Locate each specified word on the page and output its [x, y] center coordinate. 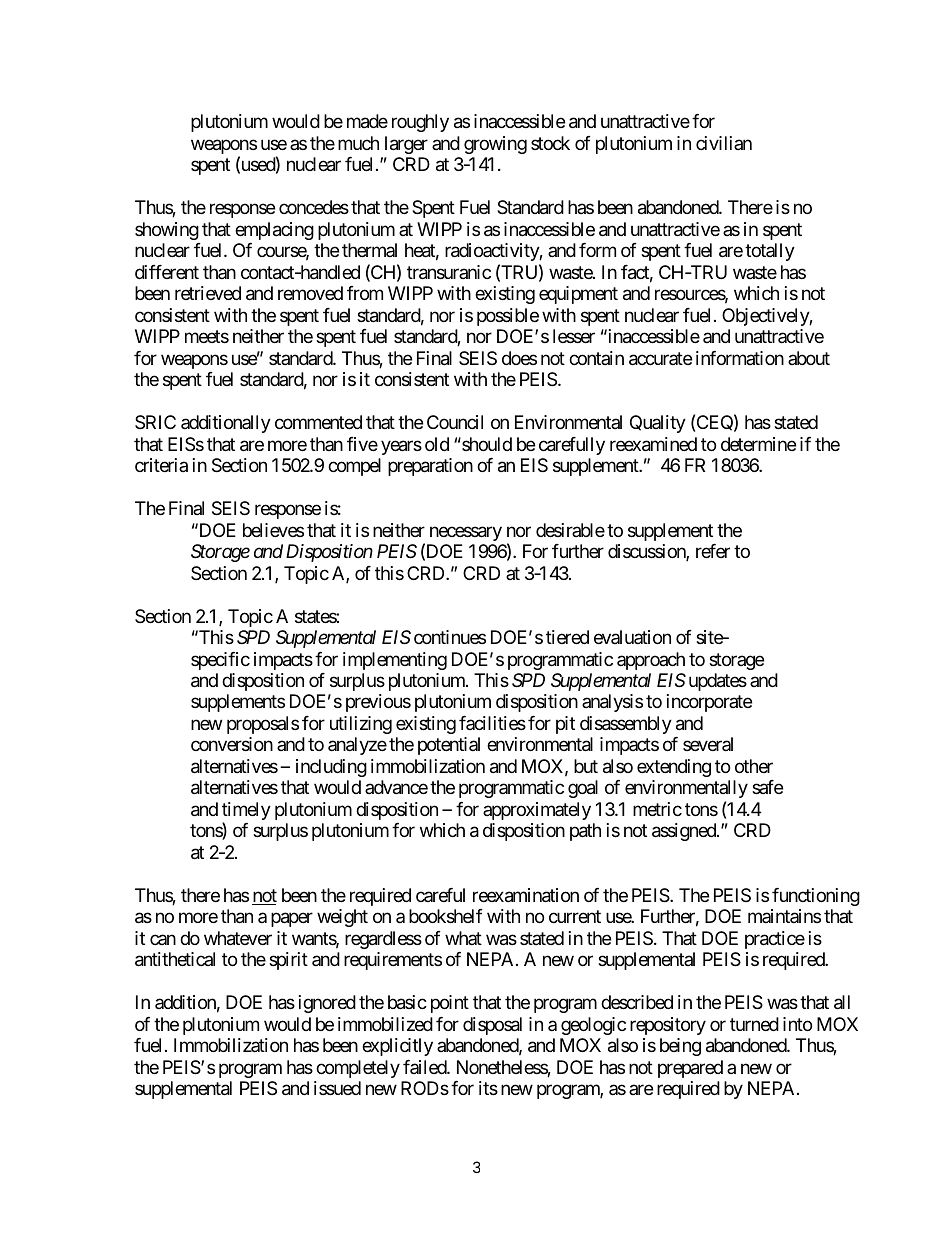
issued [337, 1088]
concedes [314, 207]
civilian [724, 143]
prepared [690, 1069]
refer [713, 551]
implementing [395, 661]
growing [495, 145]
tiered [567, 637]
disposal [492, 1026]
